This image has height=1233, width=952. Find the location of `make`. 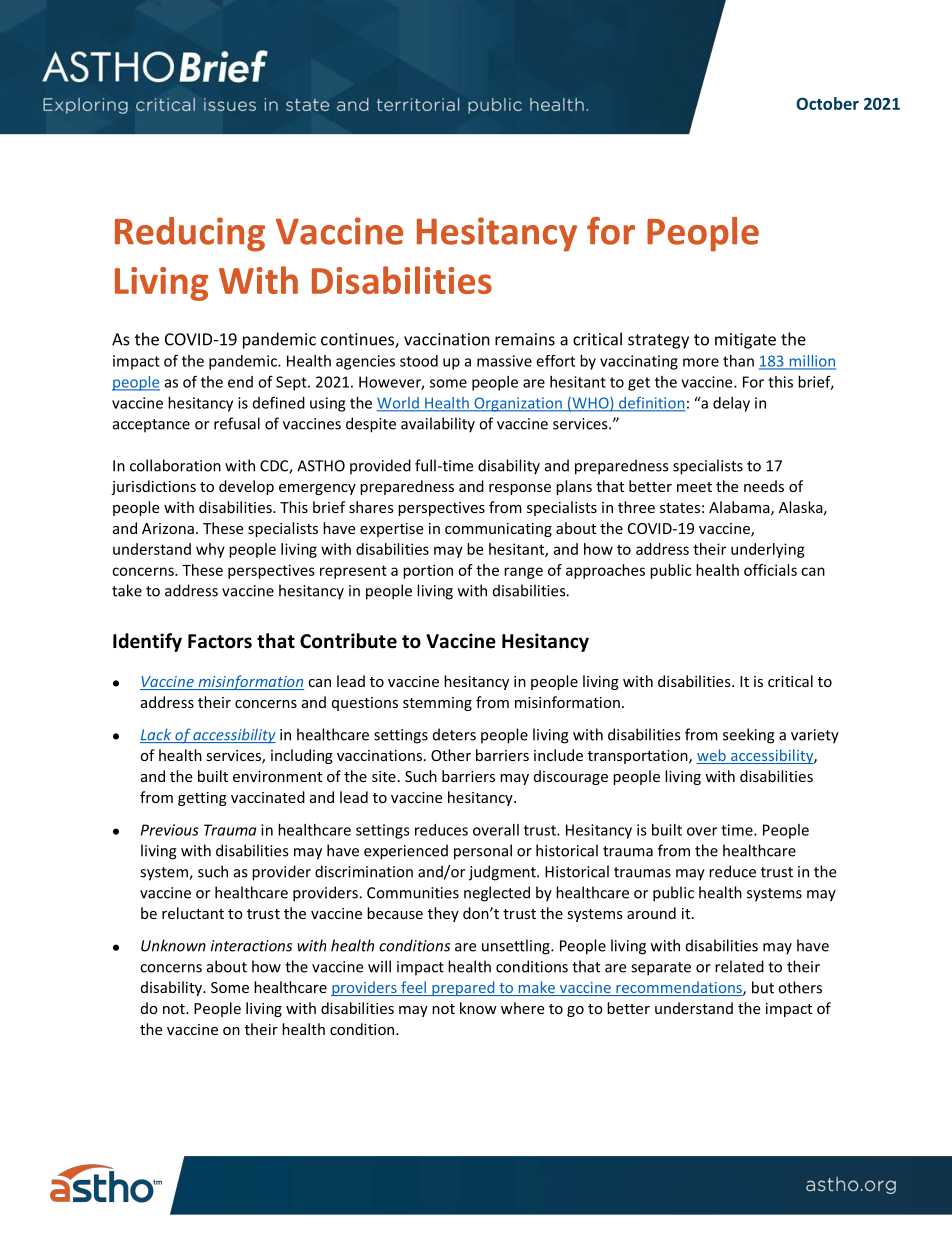

make is located at coordinates (536, 988).
